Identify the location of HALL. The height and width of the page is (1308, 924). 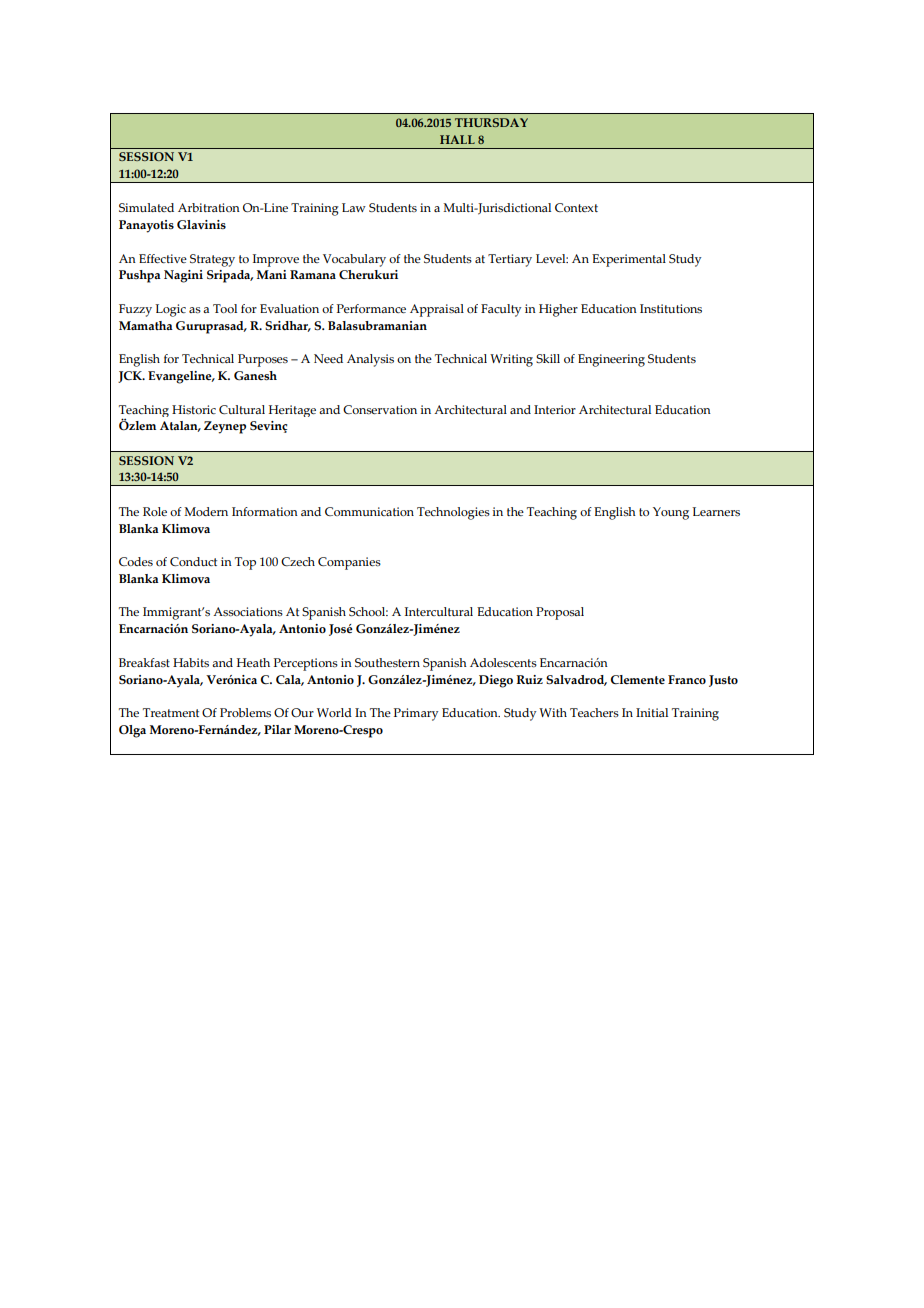
(457, 139).
